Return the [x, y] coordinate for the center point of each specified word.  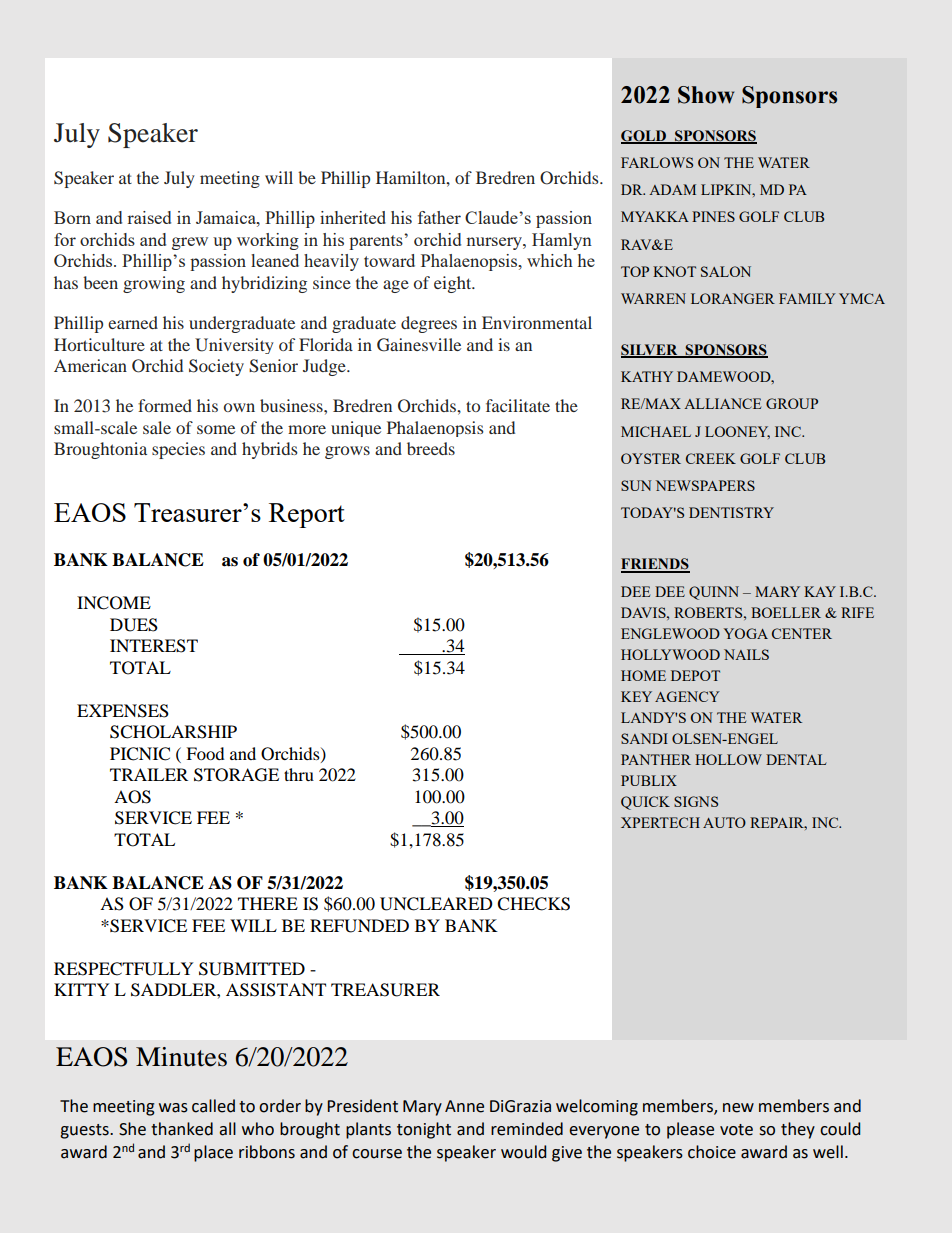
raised [149, 217]
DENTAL [796, 759]
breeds [431, 448]
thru [299, 774]
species [178, 450]
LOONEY [737, 432]
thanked [182, 1129]
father [439, 217]
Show [706, 95]
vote [736, 1130]
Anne [464, 1106]
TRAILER [149, 774]
